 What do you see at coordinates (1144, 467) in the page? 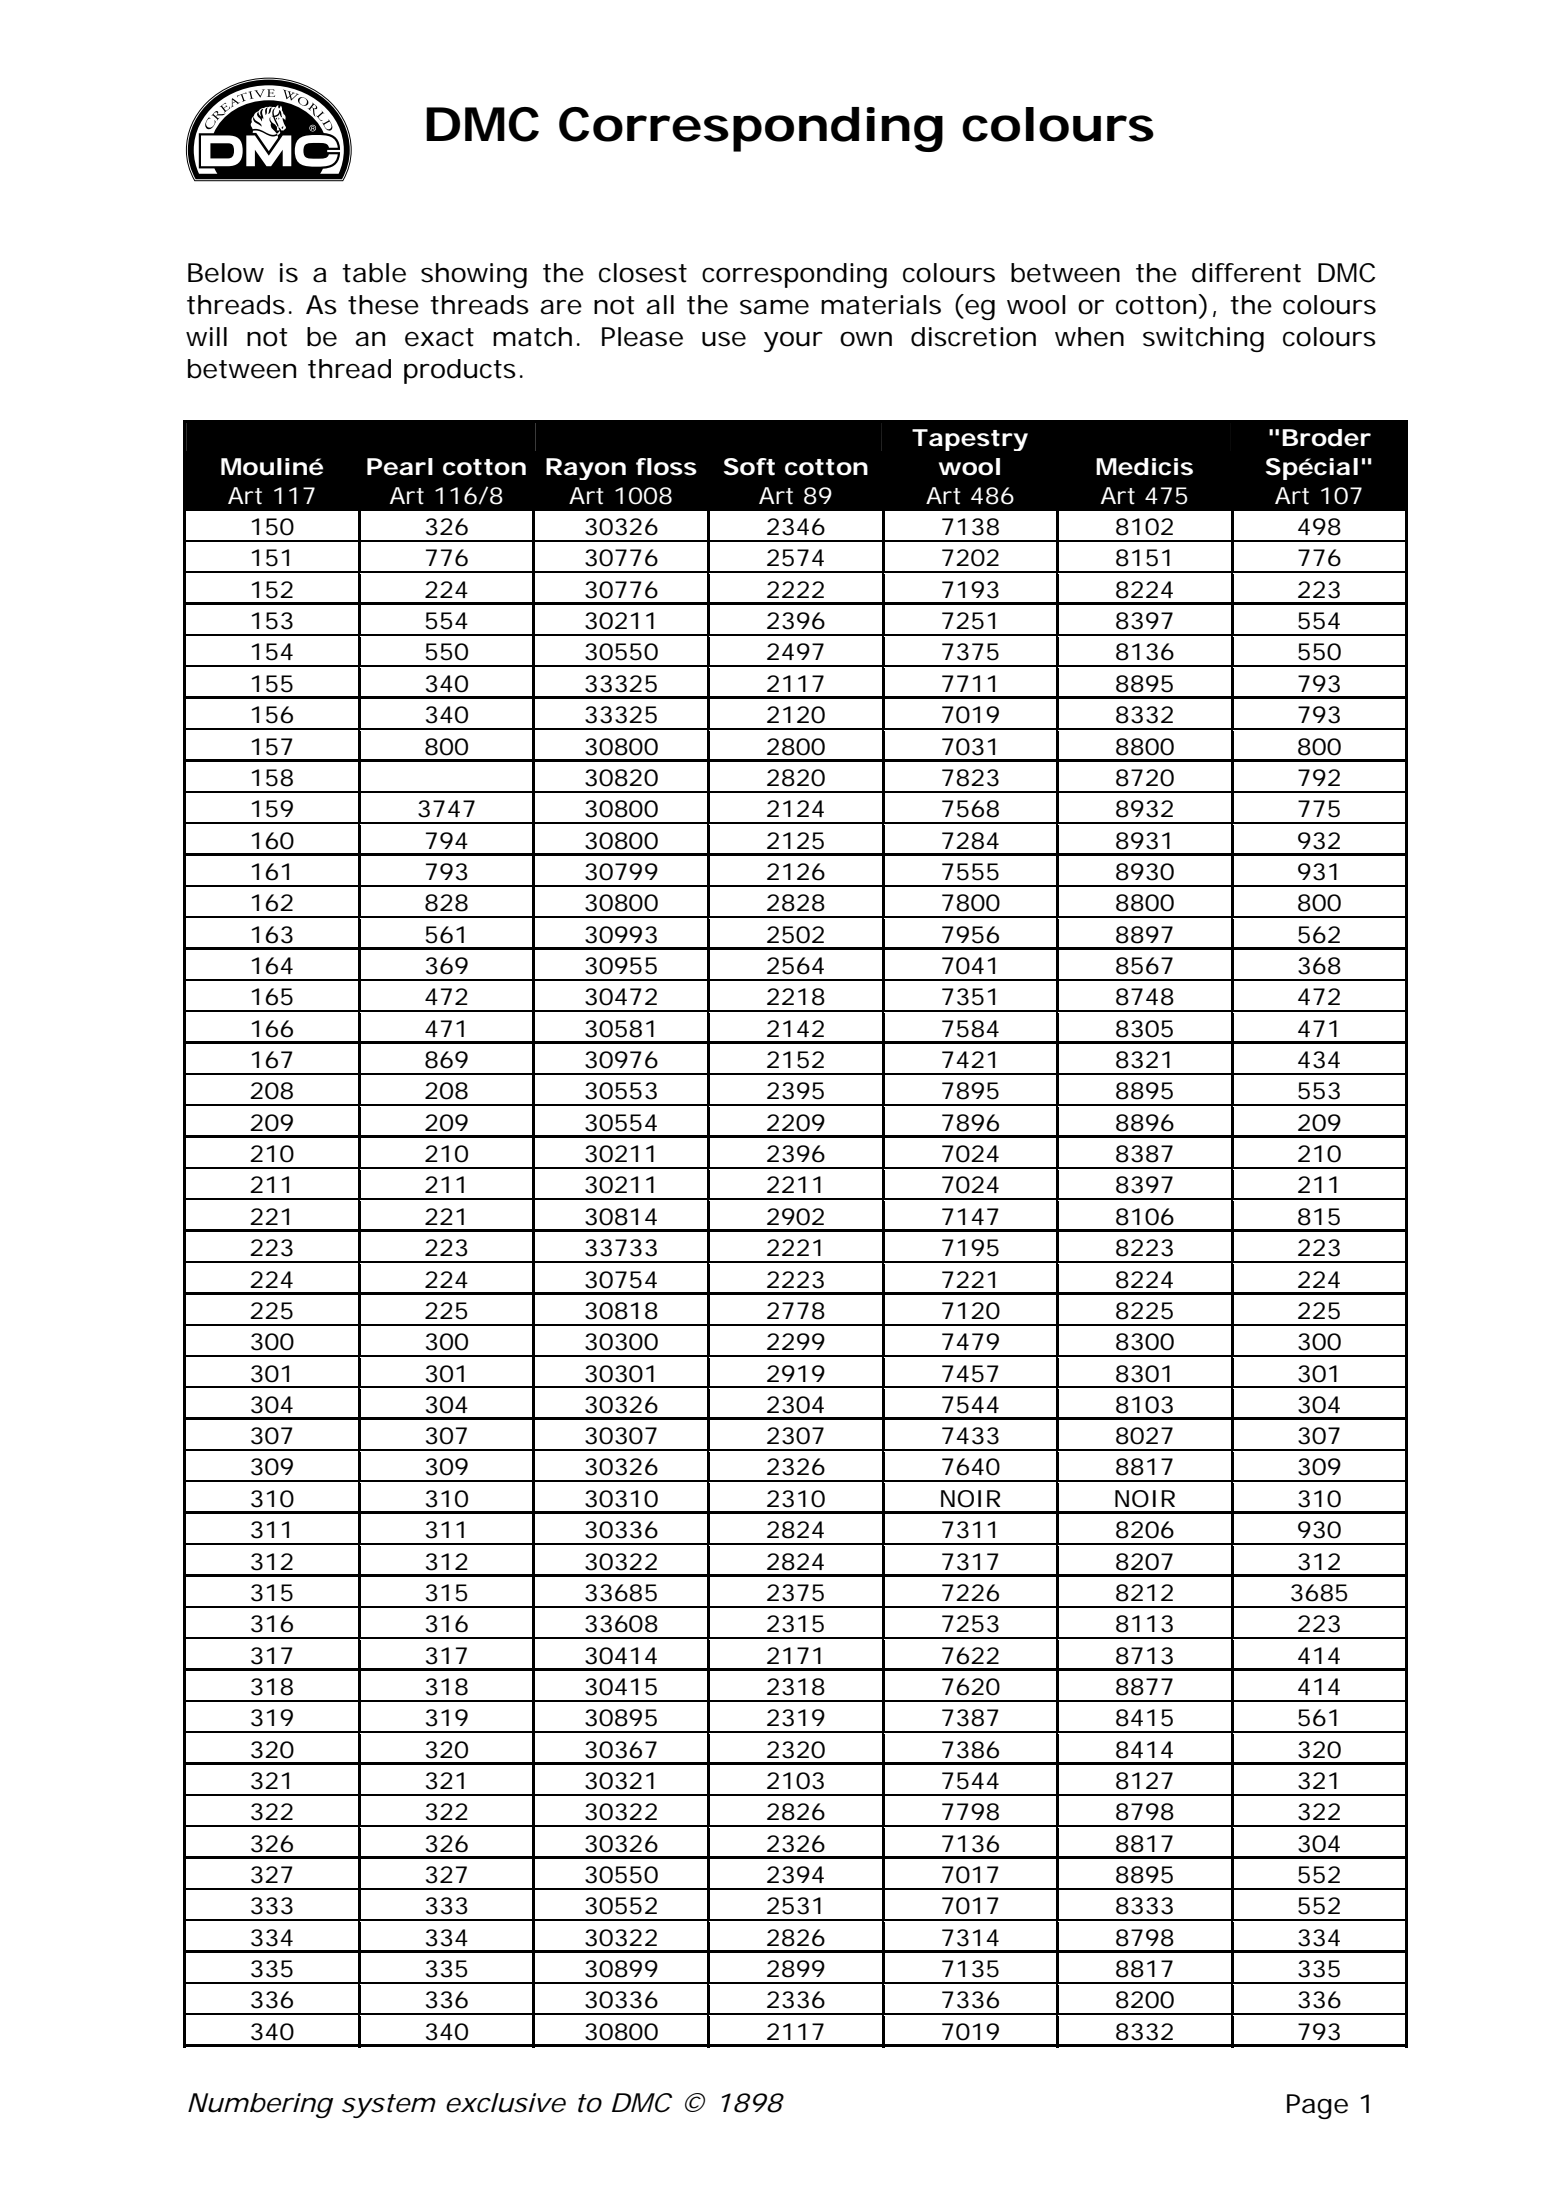
I see `Medicis` at bounding box center [1144, 467].
